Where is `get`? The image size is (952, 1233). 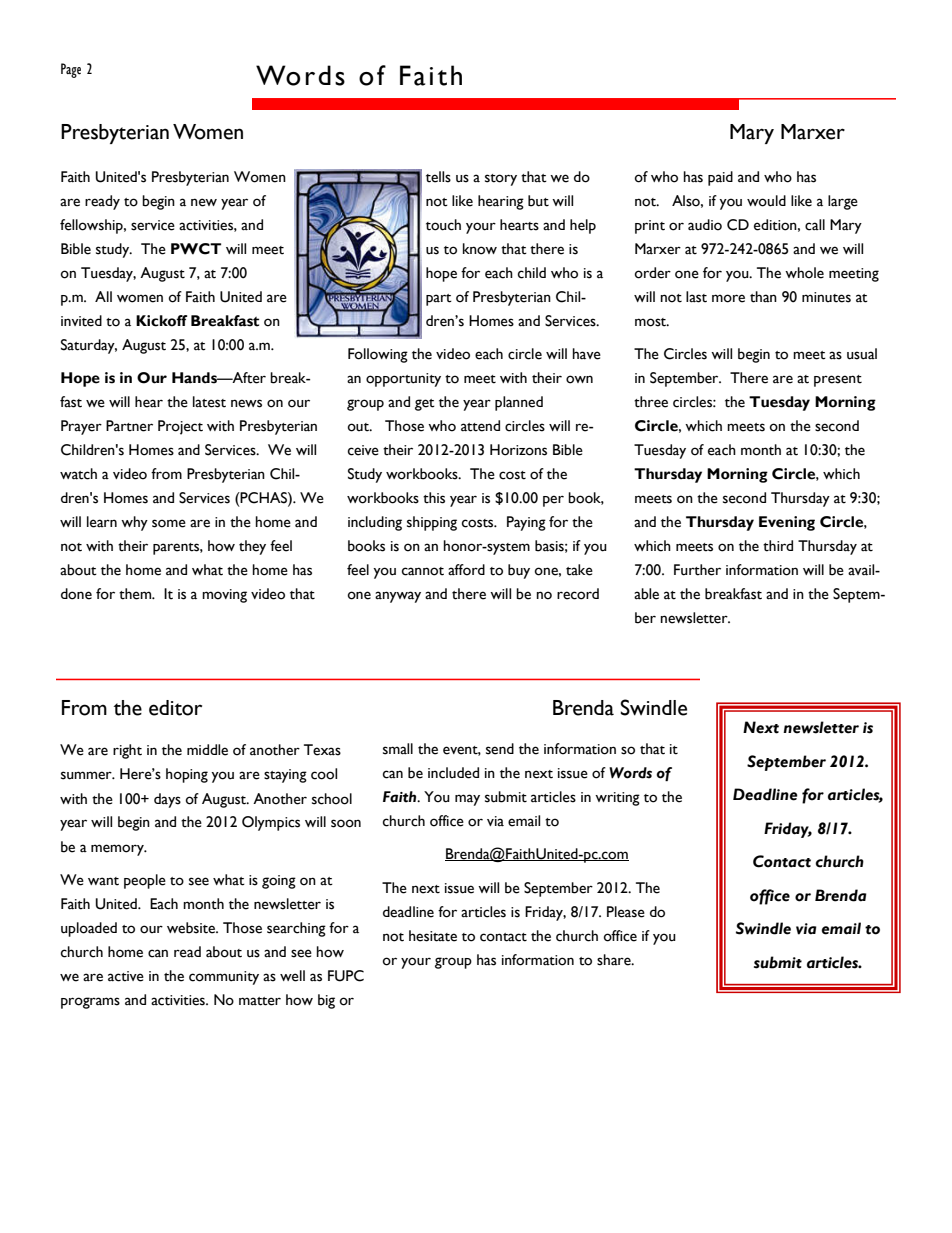
get is located at coordinates (425, 405).
